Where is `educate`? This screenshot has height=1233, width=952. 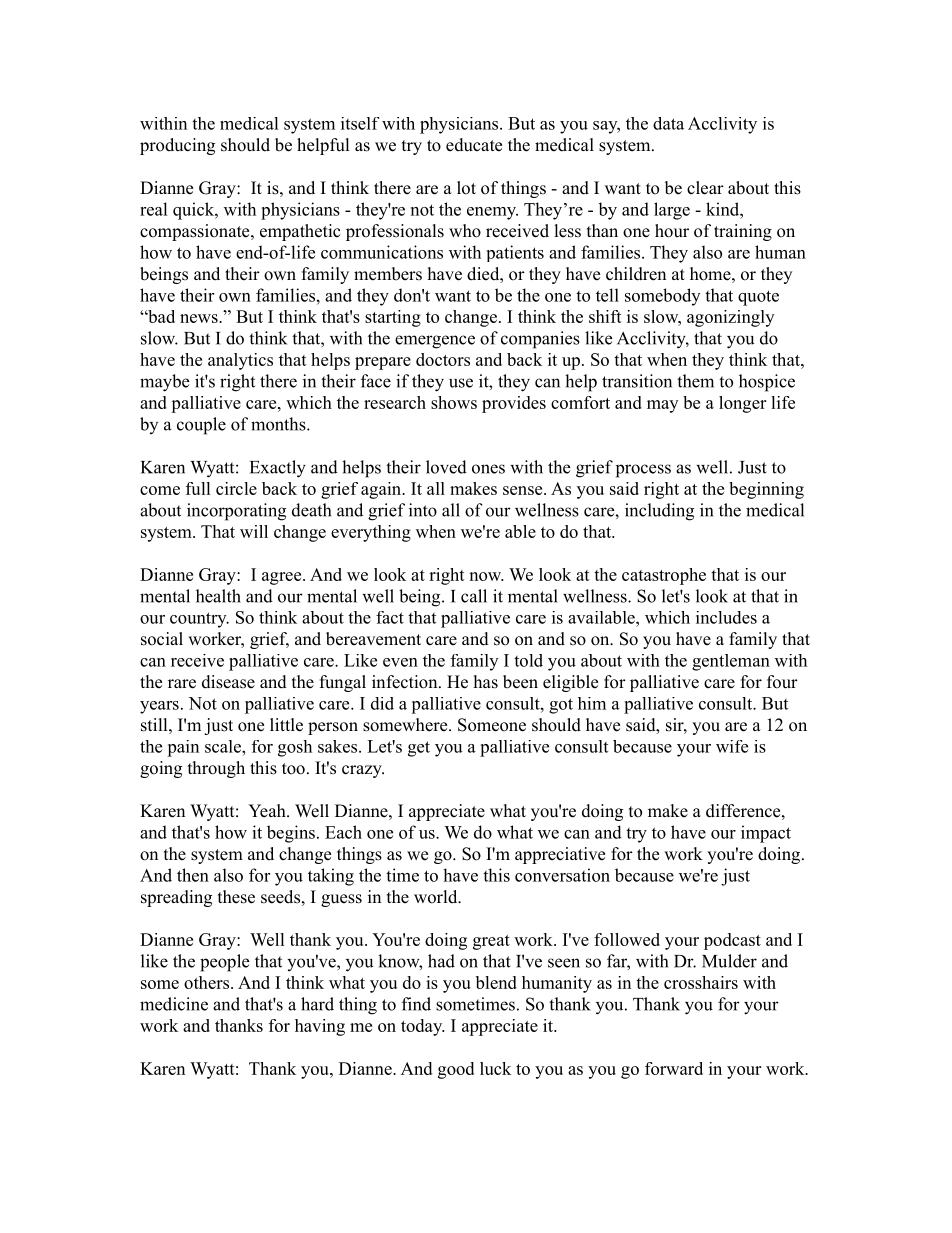
educate is located at coordinates (474, 145).
